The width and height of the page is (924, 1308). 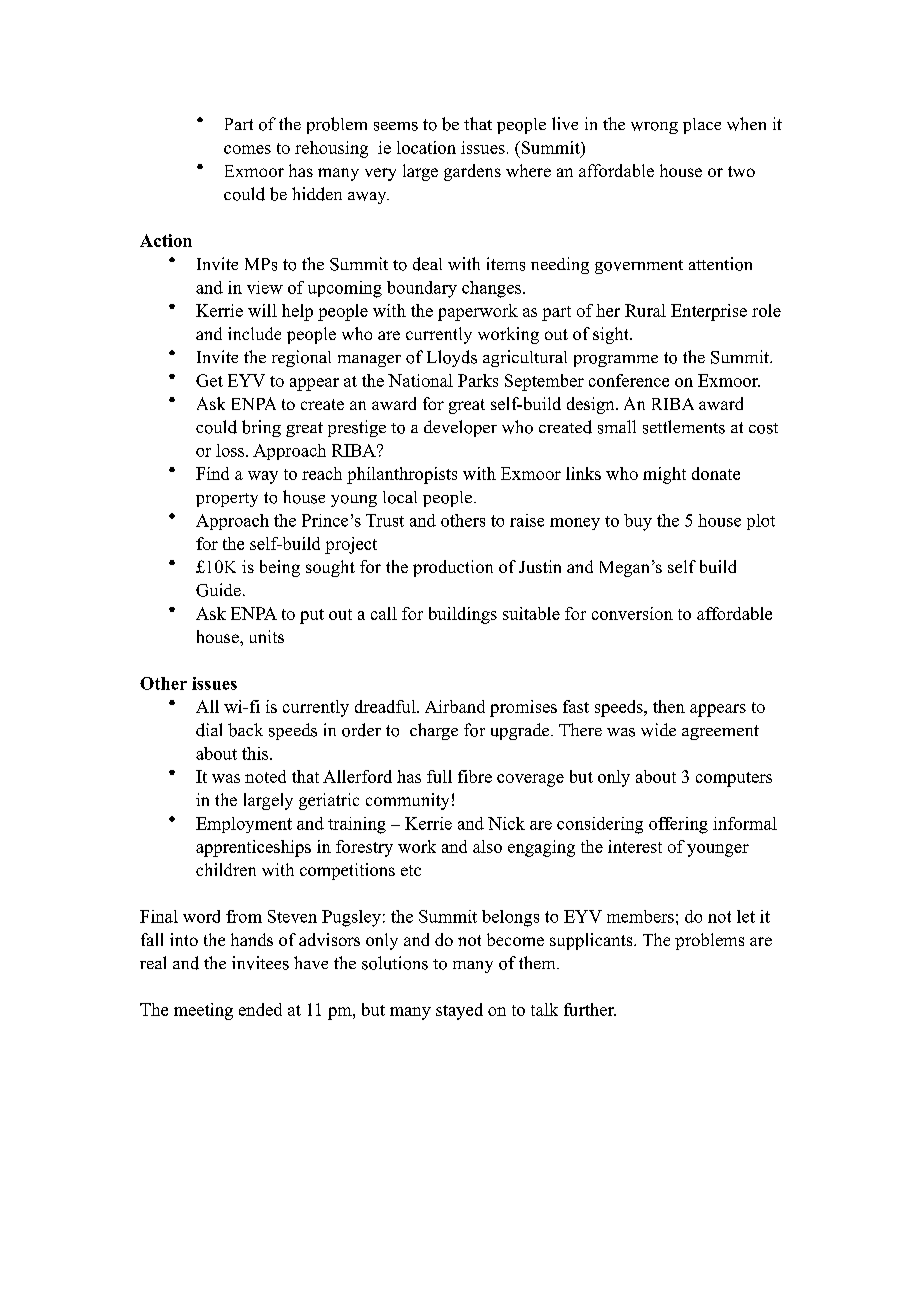 What do you see at coordinates (426, 147) in the page?
I see `location` at bounding box center [426, 147].
